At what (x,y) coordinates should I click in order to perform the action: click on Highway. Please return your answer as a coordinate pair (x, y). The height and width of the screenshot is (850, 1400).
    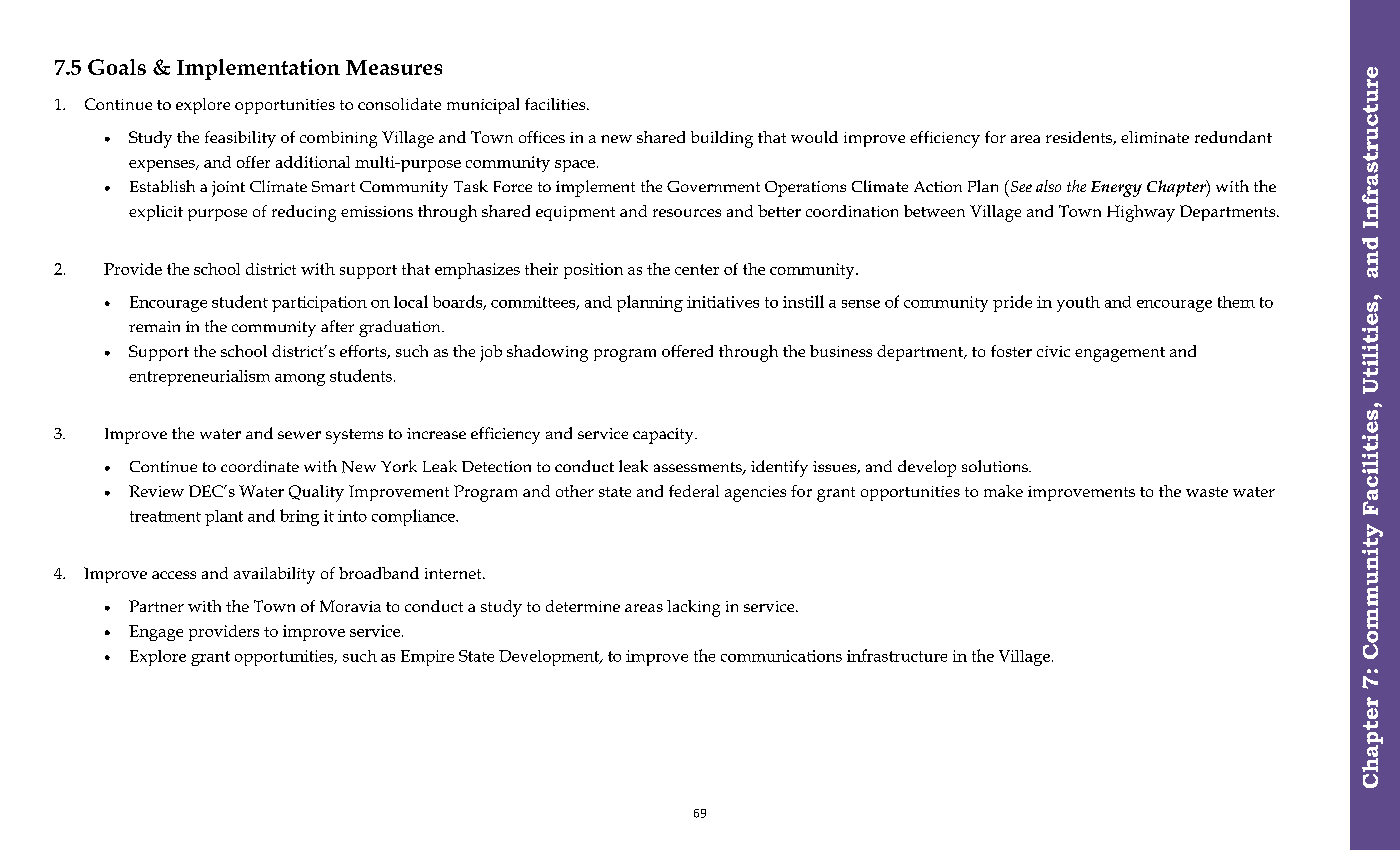
    Looking at the image, I should click on (1141, 213).
